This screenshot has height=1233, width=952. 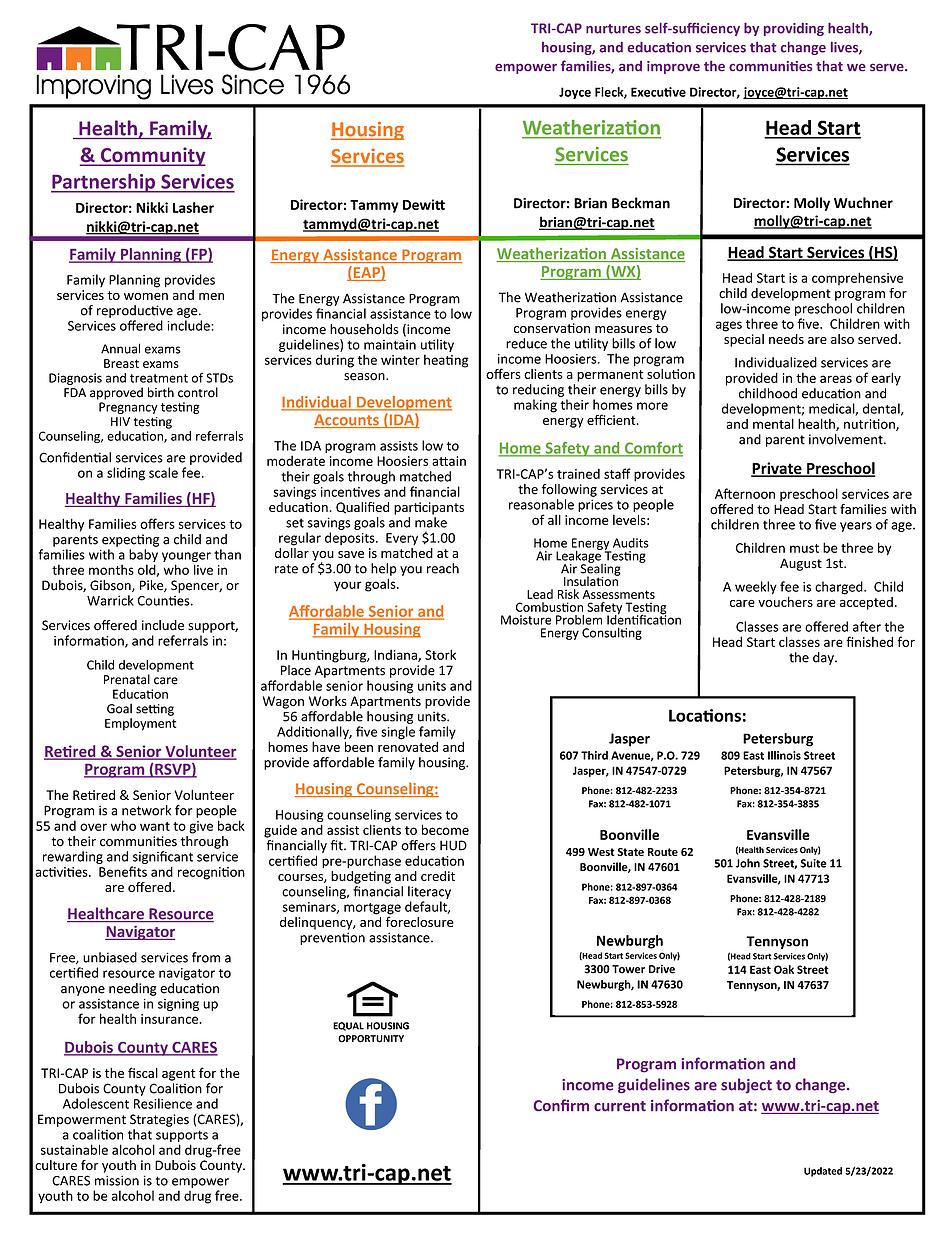 I want to click on Resilience, so click(x=163, y=1103).
